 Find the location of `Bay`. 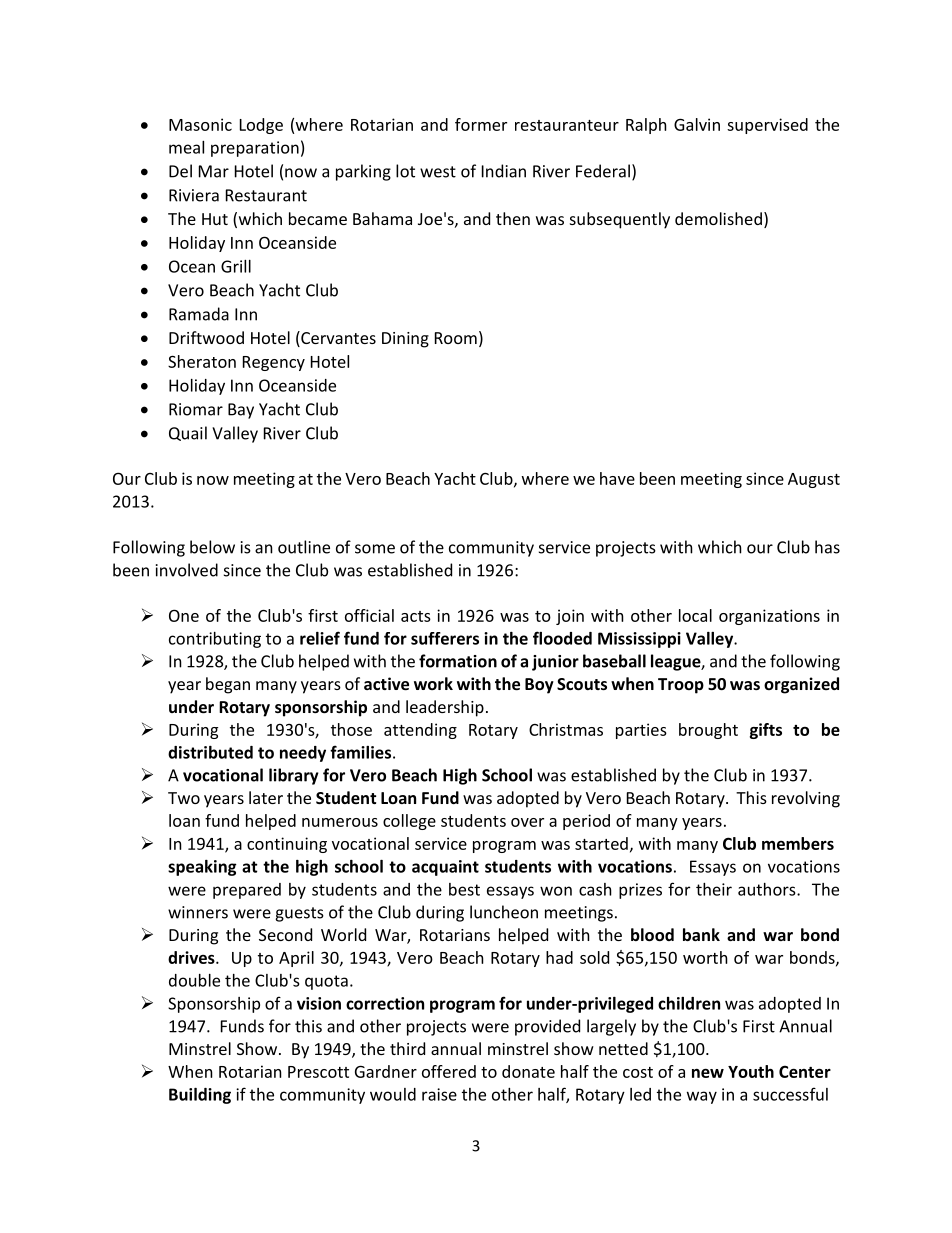

Bay is located at coordinates (241, 411).
